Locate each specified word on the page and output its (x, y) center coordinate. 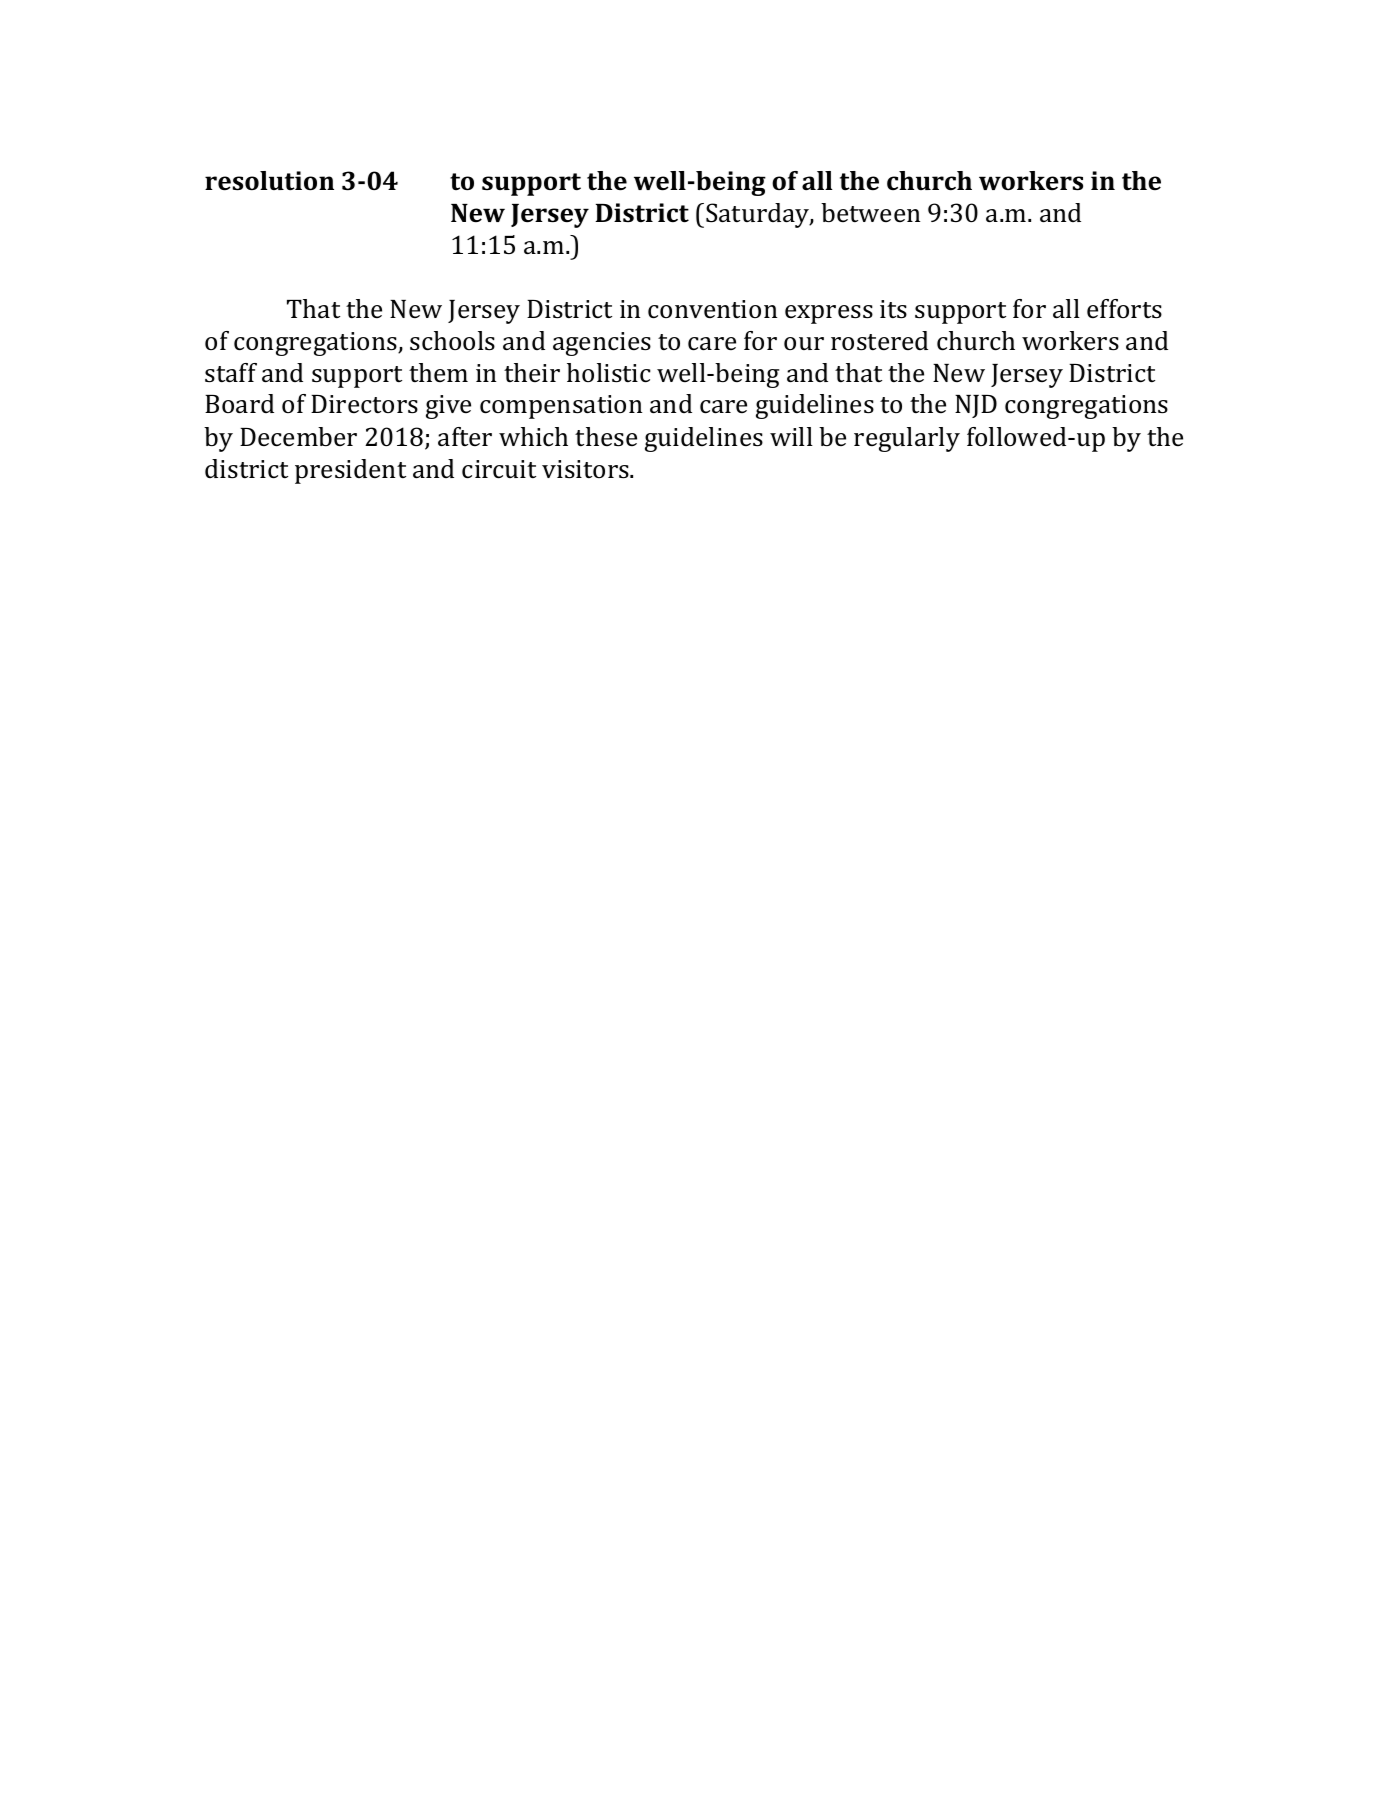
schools (452, 341)
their (532, 372)
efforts (1124, 309)
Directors (364, 404)
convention (712, 309)
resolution (269, 181)
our (804, 343)
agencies (602, 344)
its (893, 309)
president (350, 471)
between (870, 212)
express (829, 314)
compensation (561, 407)
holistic (609, 373)
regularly (907, 439)
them (438, 372)
